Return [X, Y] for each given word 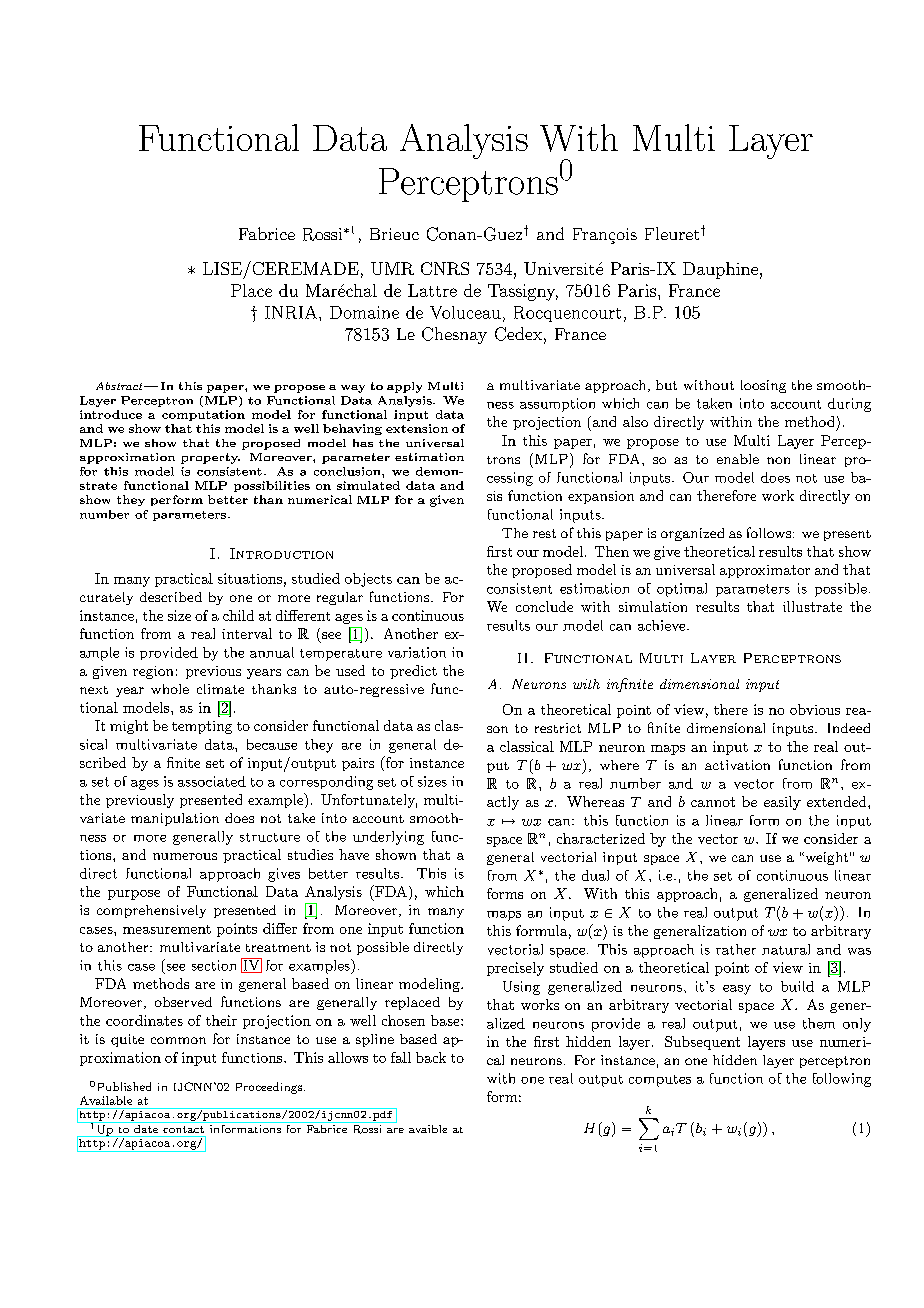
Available [106, 1100]
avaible [428, 1129]
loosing [763, 386]
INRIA [292, 312]
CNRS [445, 268]
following [842, 1080]
